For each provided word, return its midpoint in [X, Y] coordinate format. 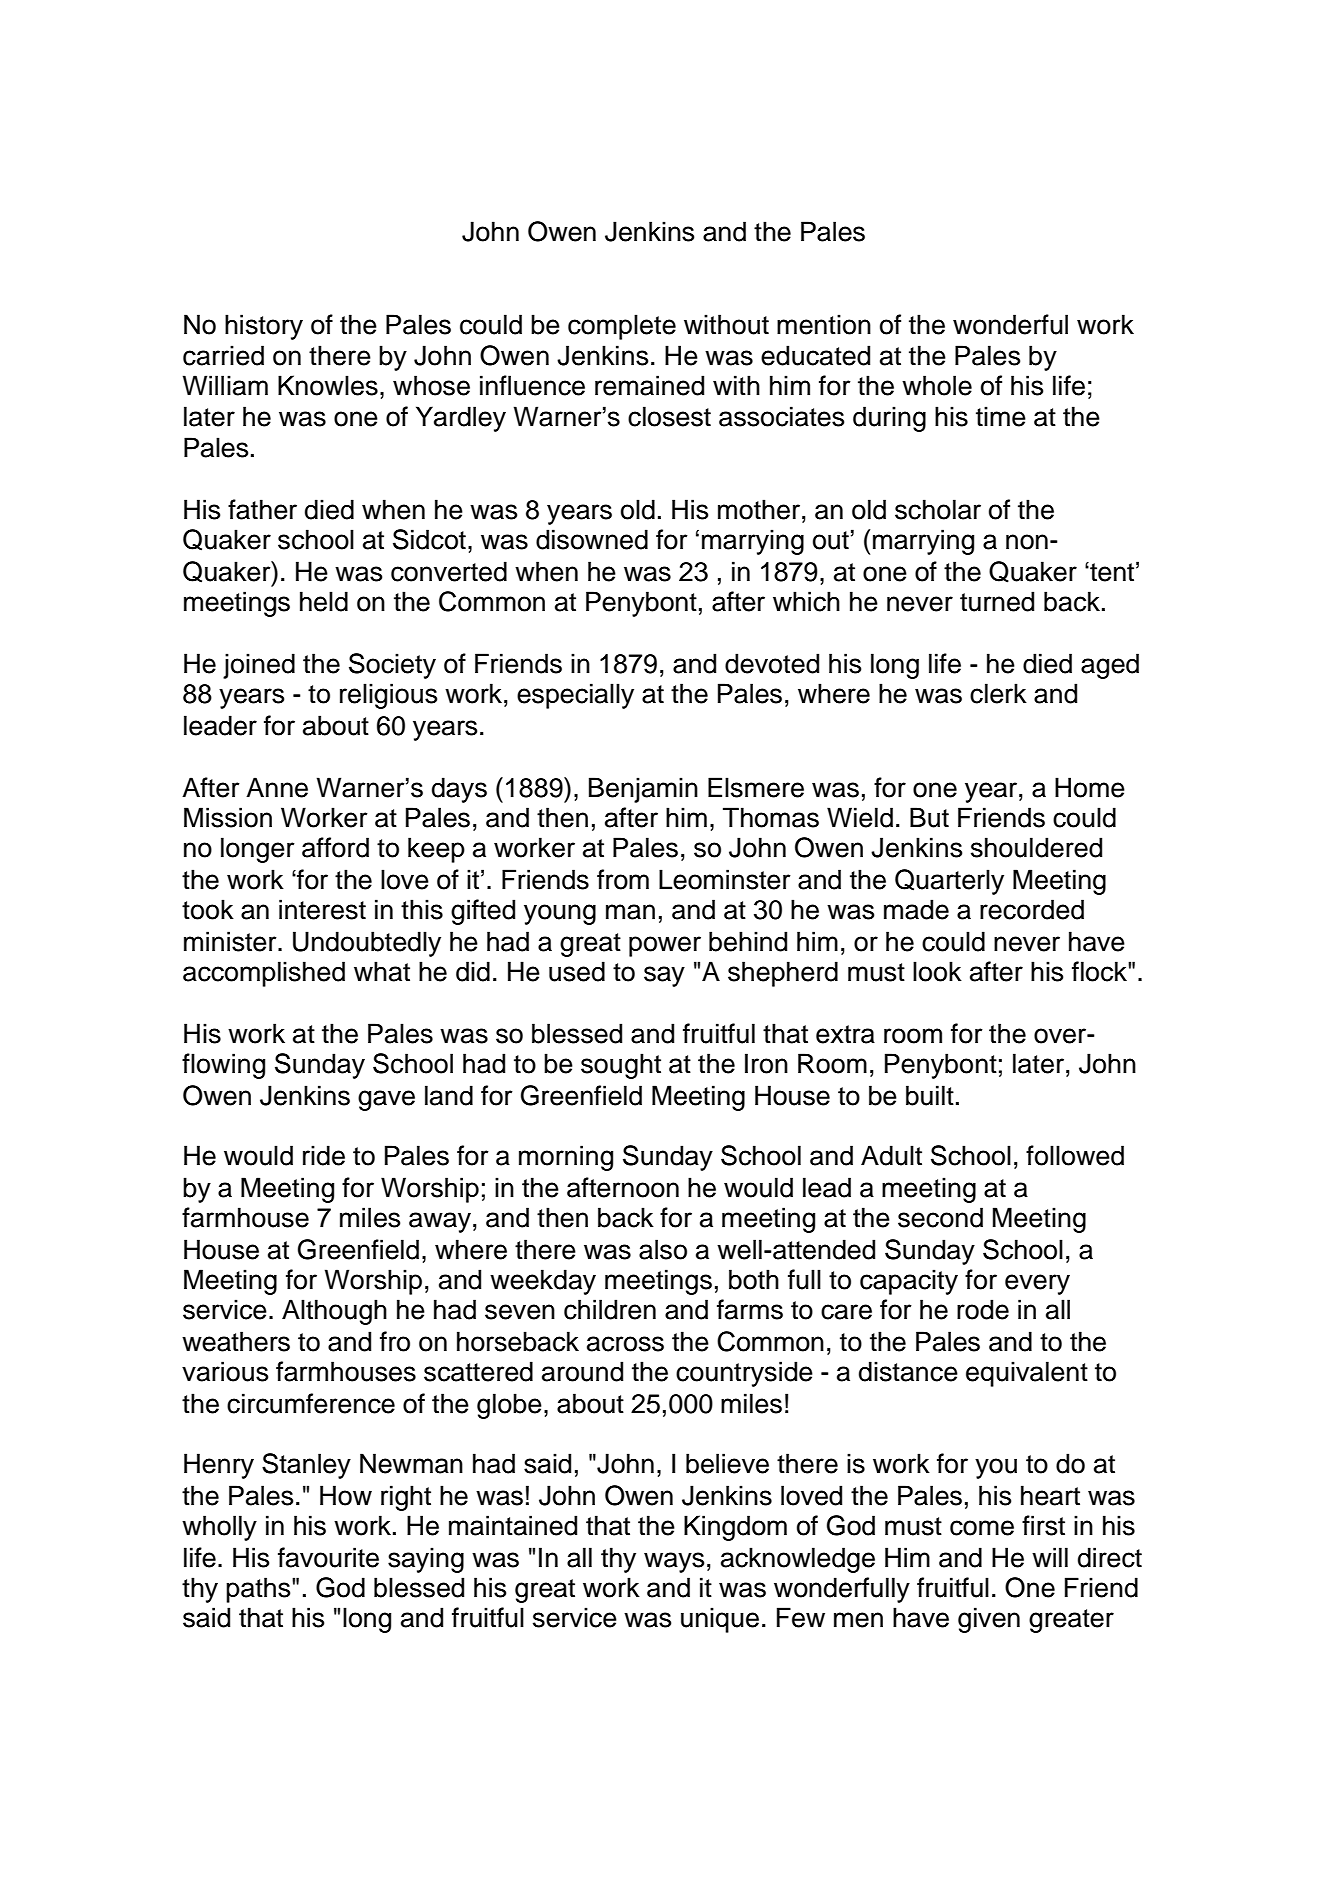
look [937, 971]
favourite [328, 1557]
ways [674, 1562]
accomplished [264, 974]
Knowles [328, 385]
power [665, 946]
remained [649, 385]
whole [937, 385]
